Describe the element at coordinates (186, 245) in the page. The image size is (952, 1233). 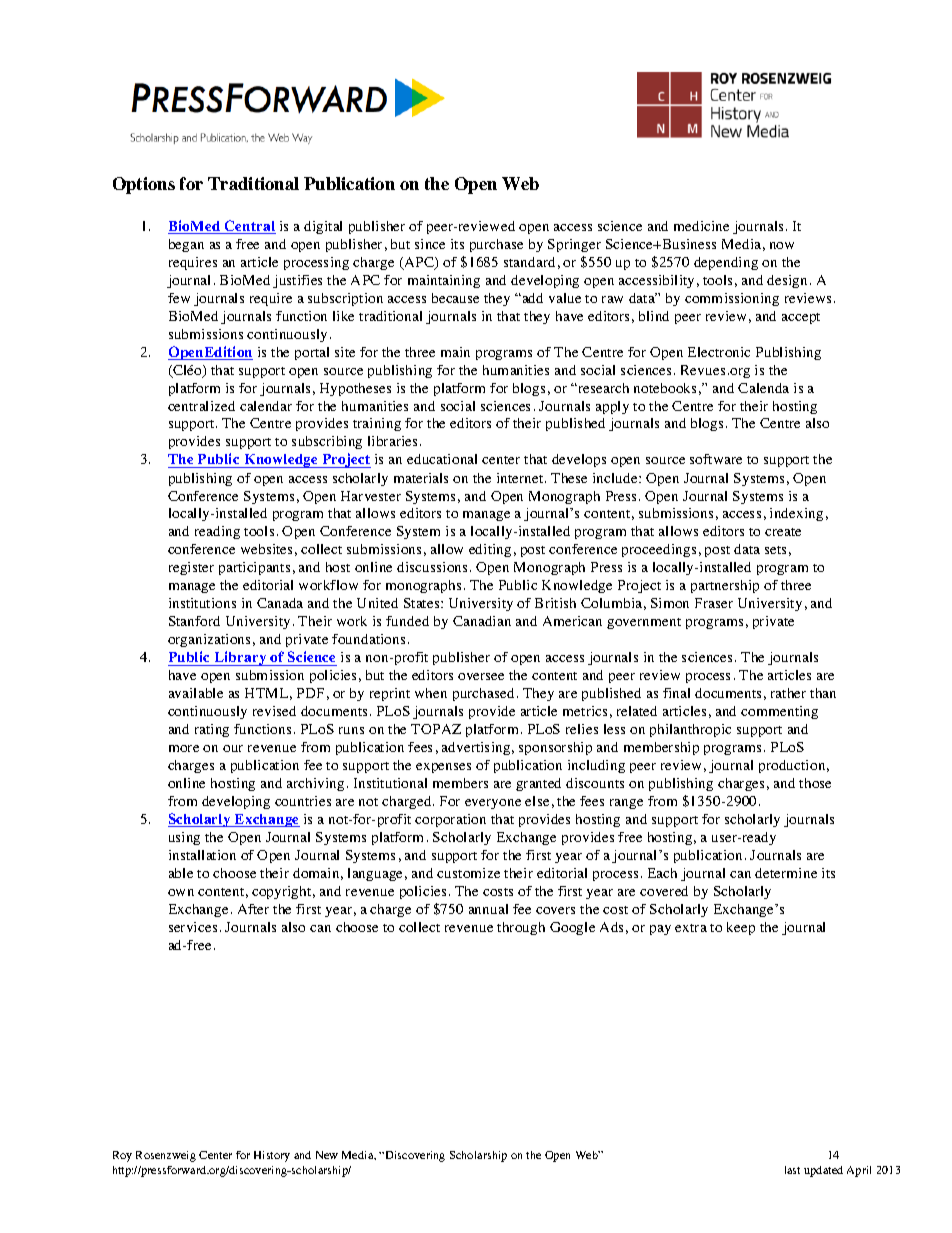
I see `began` at that location.
